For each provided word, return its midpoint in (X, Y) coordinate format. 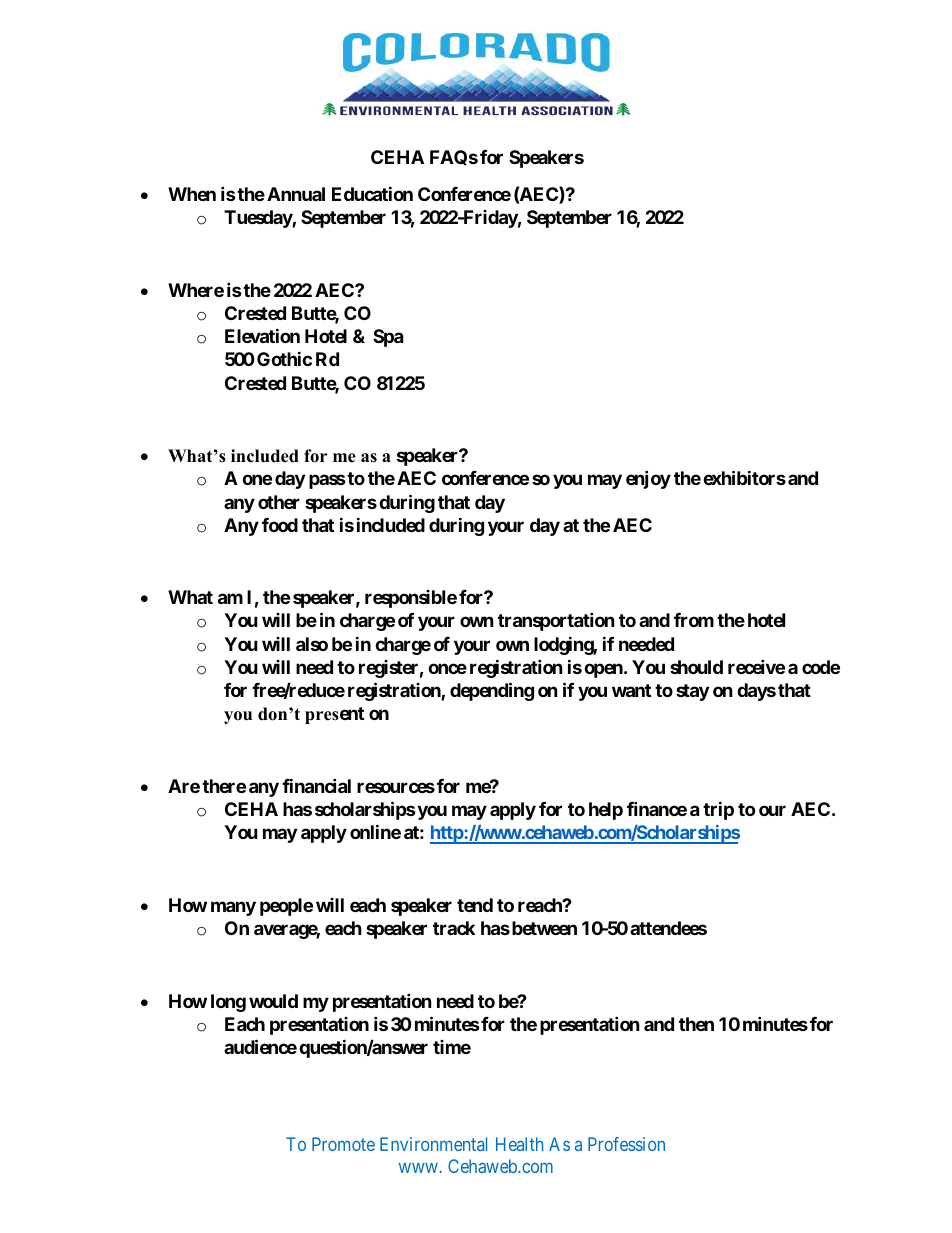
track (454, 928)
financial (316, 785)
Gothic (284, 359)
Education (372, 193)
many (233, 908)
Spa (388, 338)
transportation (556, 622)
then (696, 1024)
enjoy (648, 479)
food (280, 525)
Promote (343, 1144)
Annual (296, 194)
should (696, 667)
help (606, 811)
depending (492, 691)
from (694, 620)
